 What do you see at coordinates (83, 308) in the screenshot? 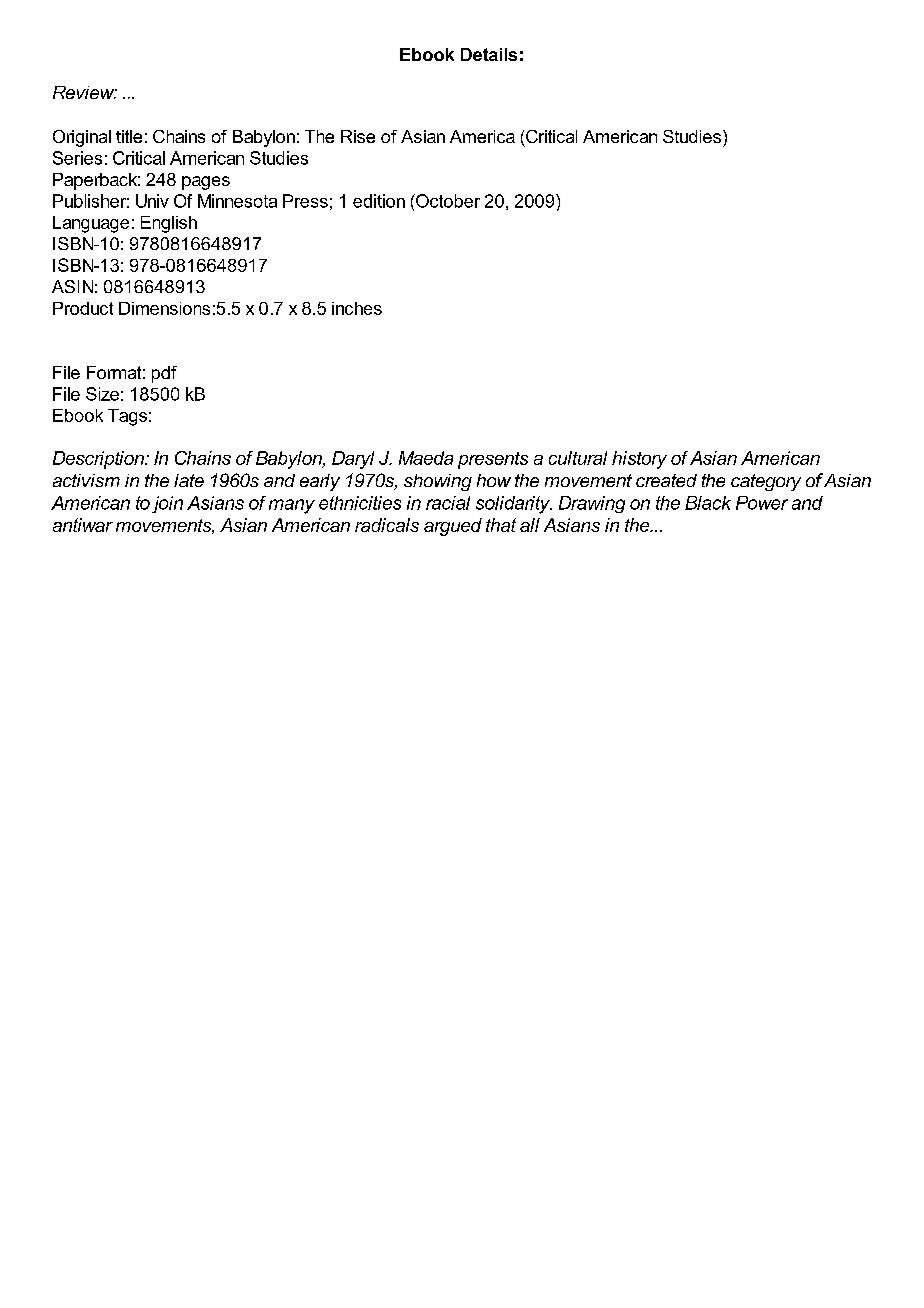
I see `Product` at bounding box center [83, 308].
